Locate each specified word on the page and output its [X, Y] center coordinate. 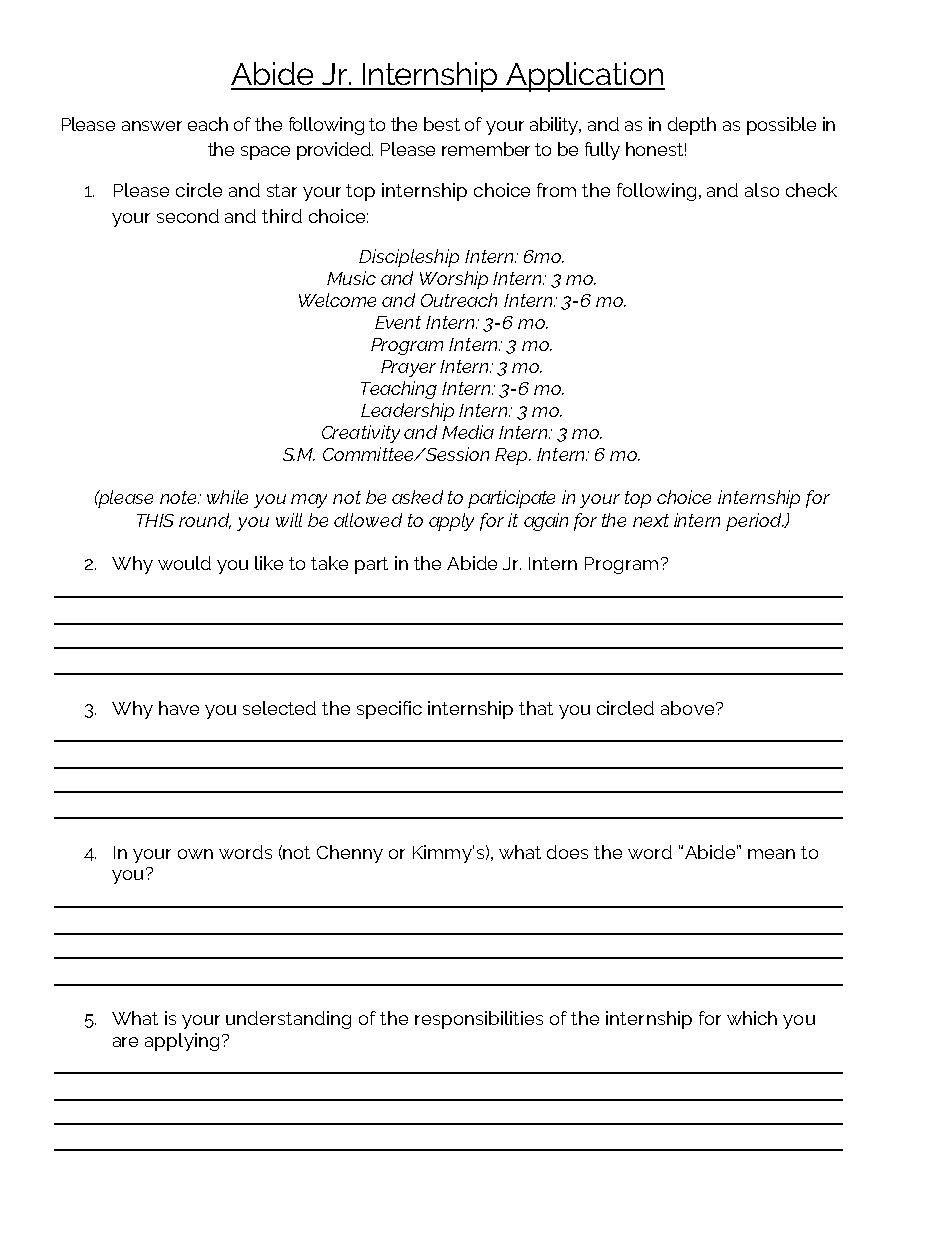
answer [152, 126]
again [546, 522]
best [442, 124]
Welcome [337, 300]
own [195, 854]
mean [771, 854]
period [755, 522]
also [762, 190]
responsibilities [479, 1020]
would [184, 563]
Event [398, 322]
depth [692, 126]
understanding [288, 1020]
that [536, 708]
